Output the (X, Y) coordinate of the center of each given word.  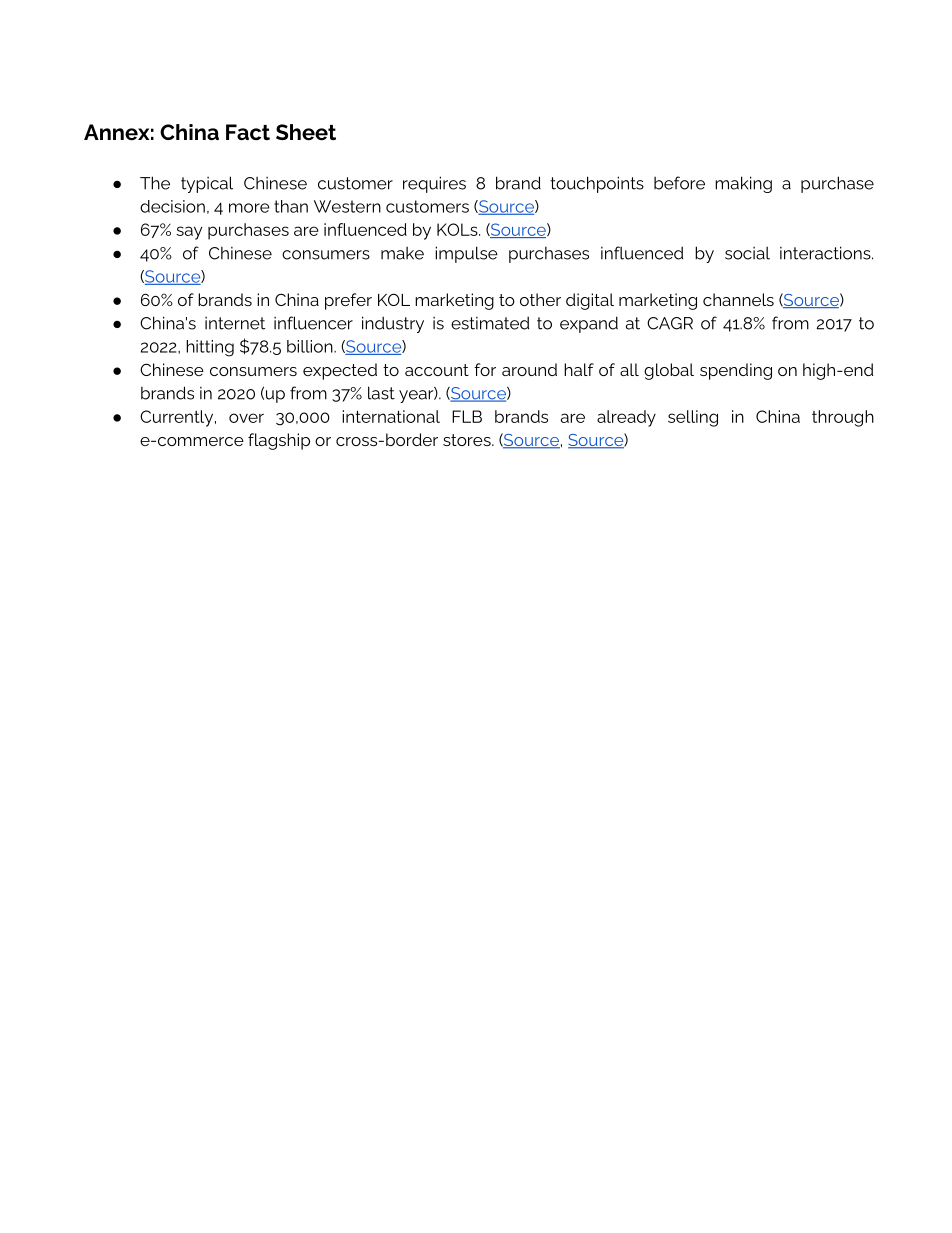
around (529, 369)
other (540, 299)
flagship (279, 441)
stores (468, 440)
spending (736, 371)
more (249, 208)
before (679, 183)
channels (738, 299)
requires (434, 184)
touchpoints (597, 184)
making (743, 184)
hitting (210, 348)
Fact (248, 132)
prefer (348, 301)
